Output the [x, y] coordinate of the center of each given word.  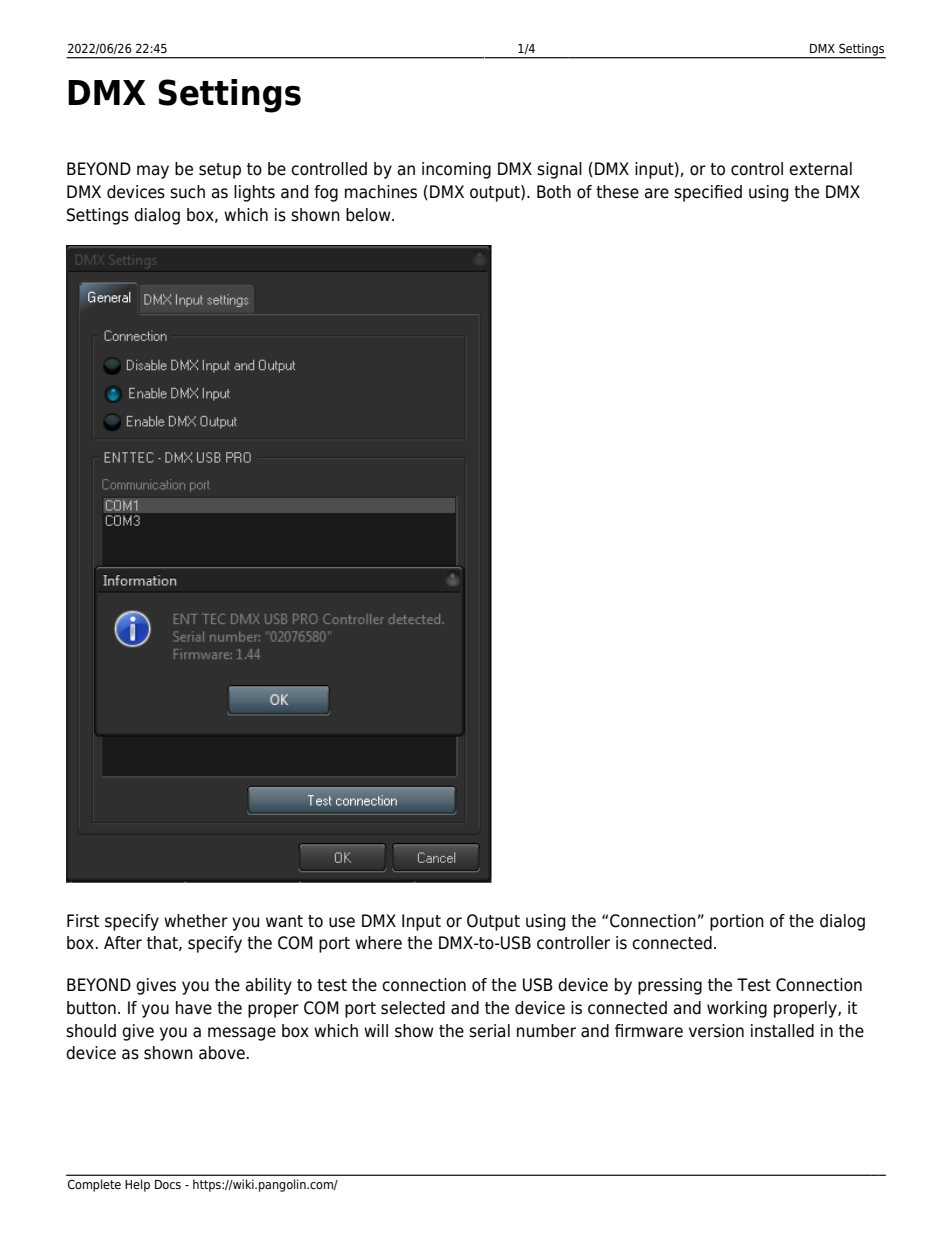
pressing [670, 986]
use [342, 922]
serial [489, 1031]
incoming [456, 170]
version [716, 1031]
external [820, 169]
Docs [168, 1184]
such [187, 192]
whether [196, 921]
